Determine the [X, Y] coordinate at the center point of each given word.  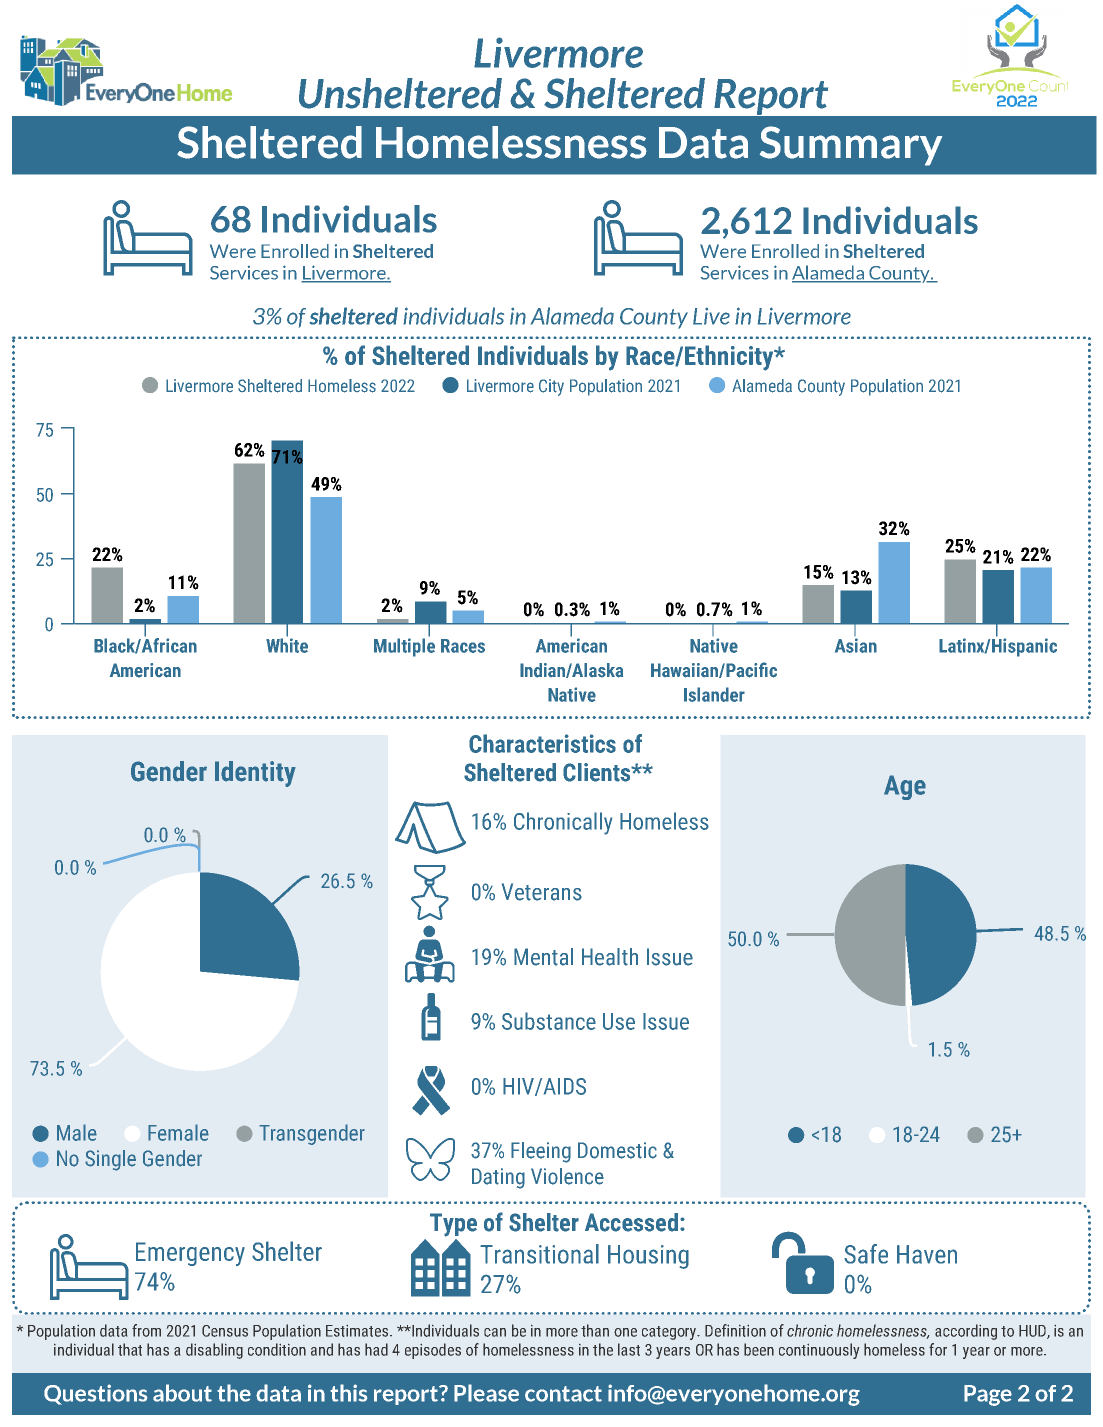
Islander [714, 694]
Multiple [404, 646]
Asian [856, 645]
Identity [255, 774]
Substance [549, 1021]
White [287, 644]
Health [610, 957]
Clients [598, 772]
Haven [927, 1254]
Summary [851, 146]
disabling [214, 1351]
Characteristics [542, 743]
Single [110, 1160]
